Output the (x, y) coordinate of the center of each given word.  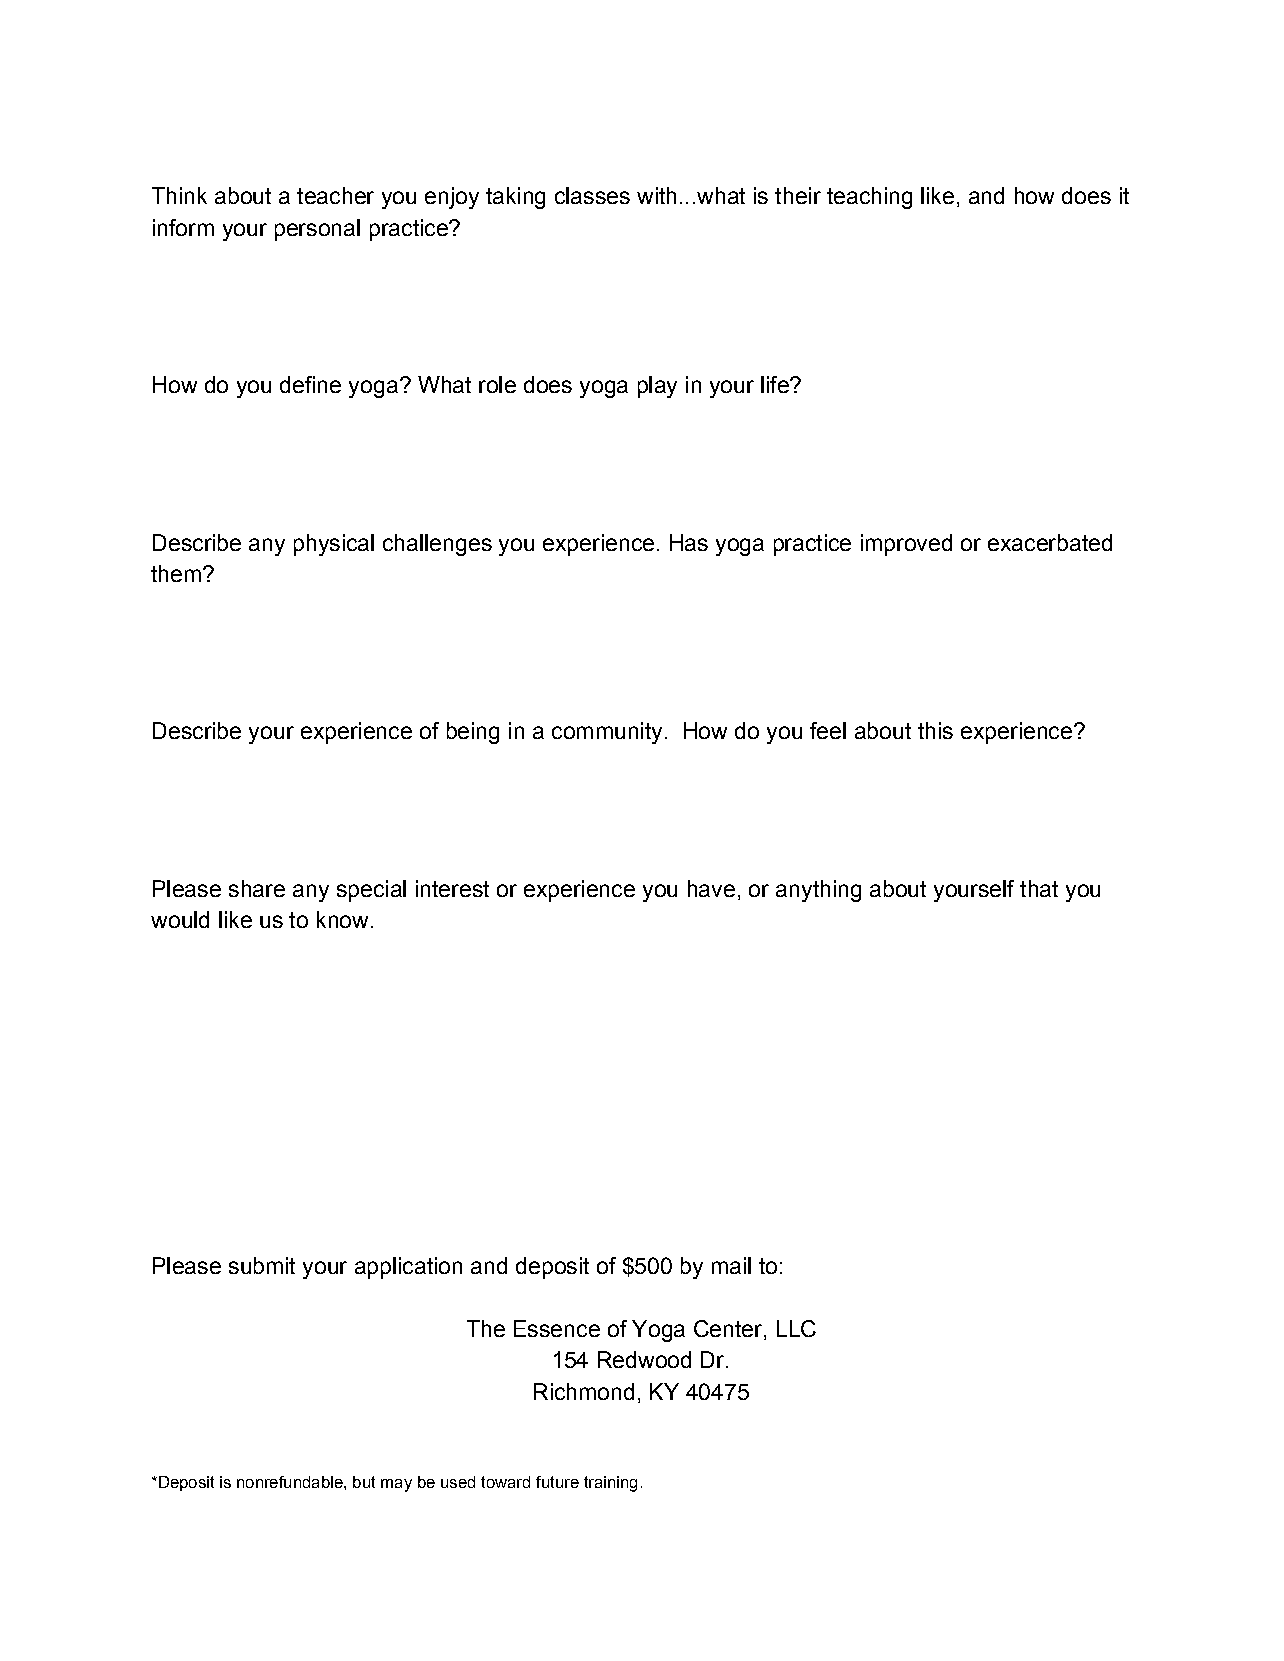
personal (317, 230)
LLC (796, 1328)
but (364, 1482)
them (176, 573)
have (711, 888)
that (1039, 888)
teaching (869, 198)
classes (592, 195)
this (935, 730)
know (342, 919)
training (610, 1484)
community (607, 733)
